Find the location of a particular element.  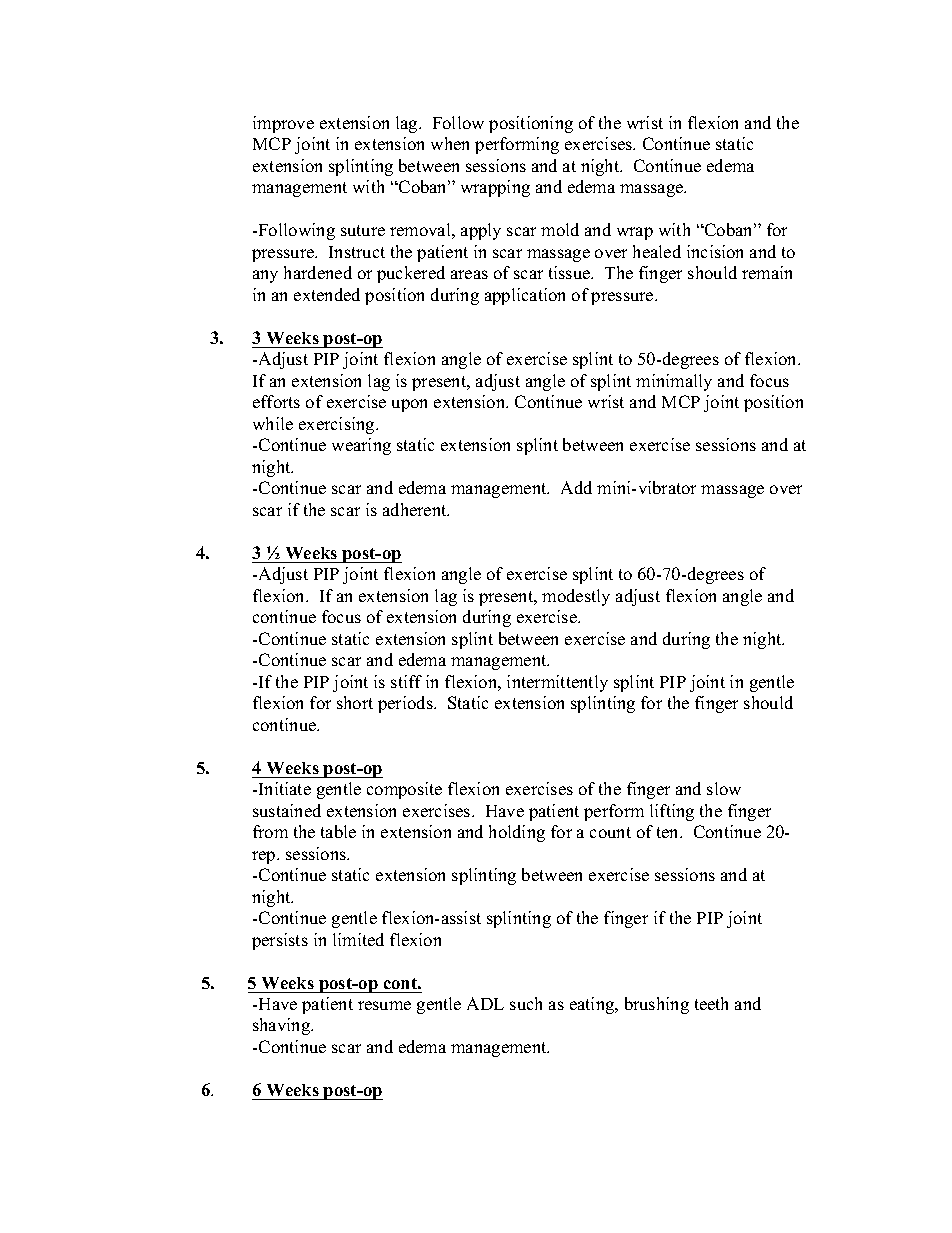

incision is located at coordinates (715, 251).
